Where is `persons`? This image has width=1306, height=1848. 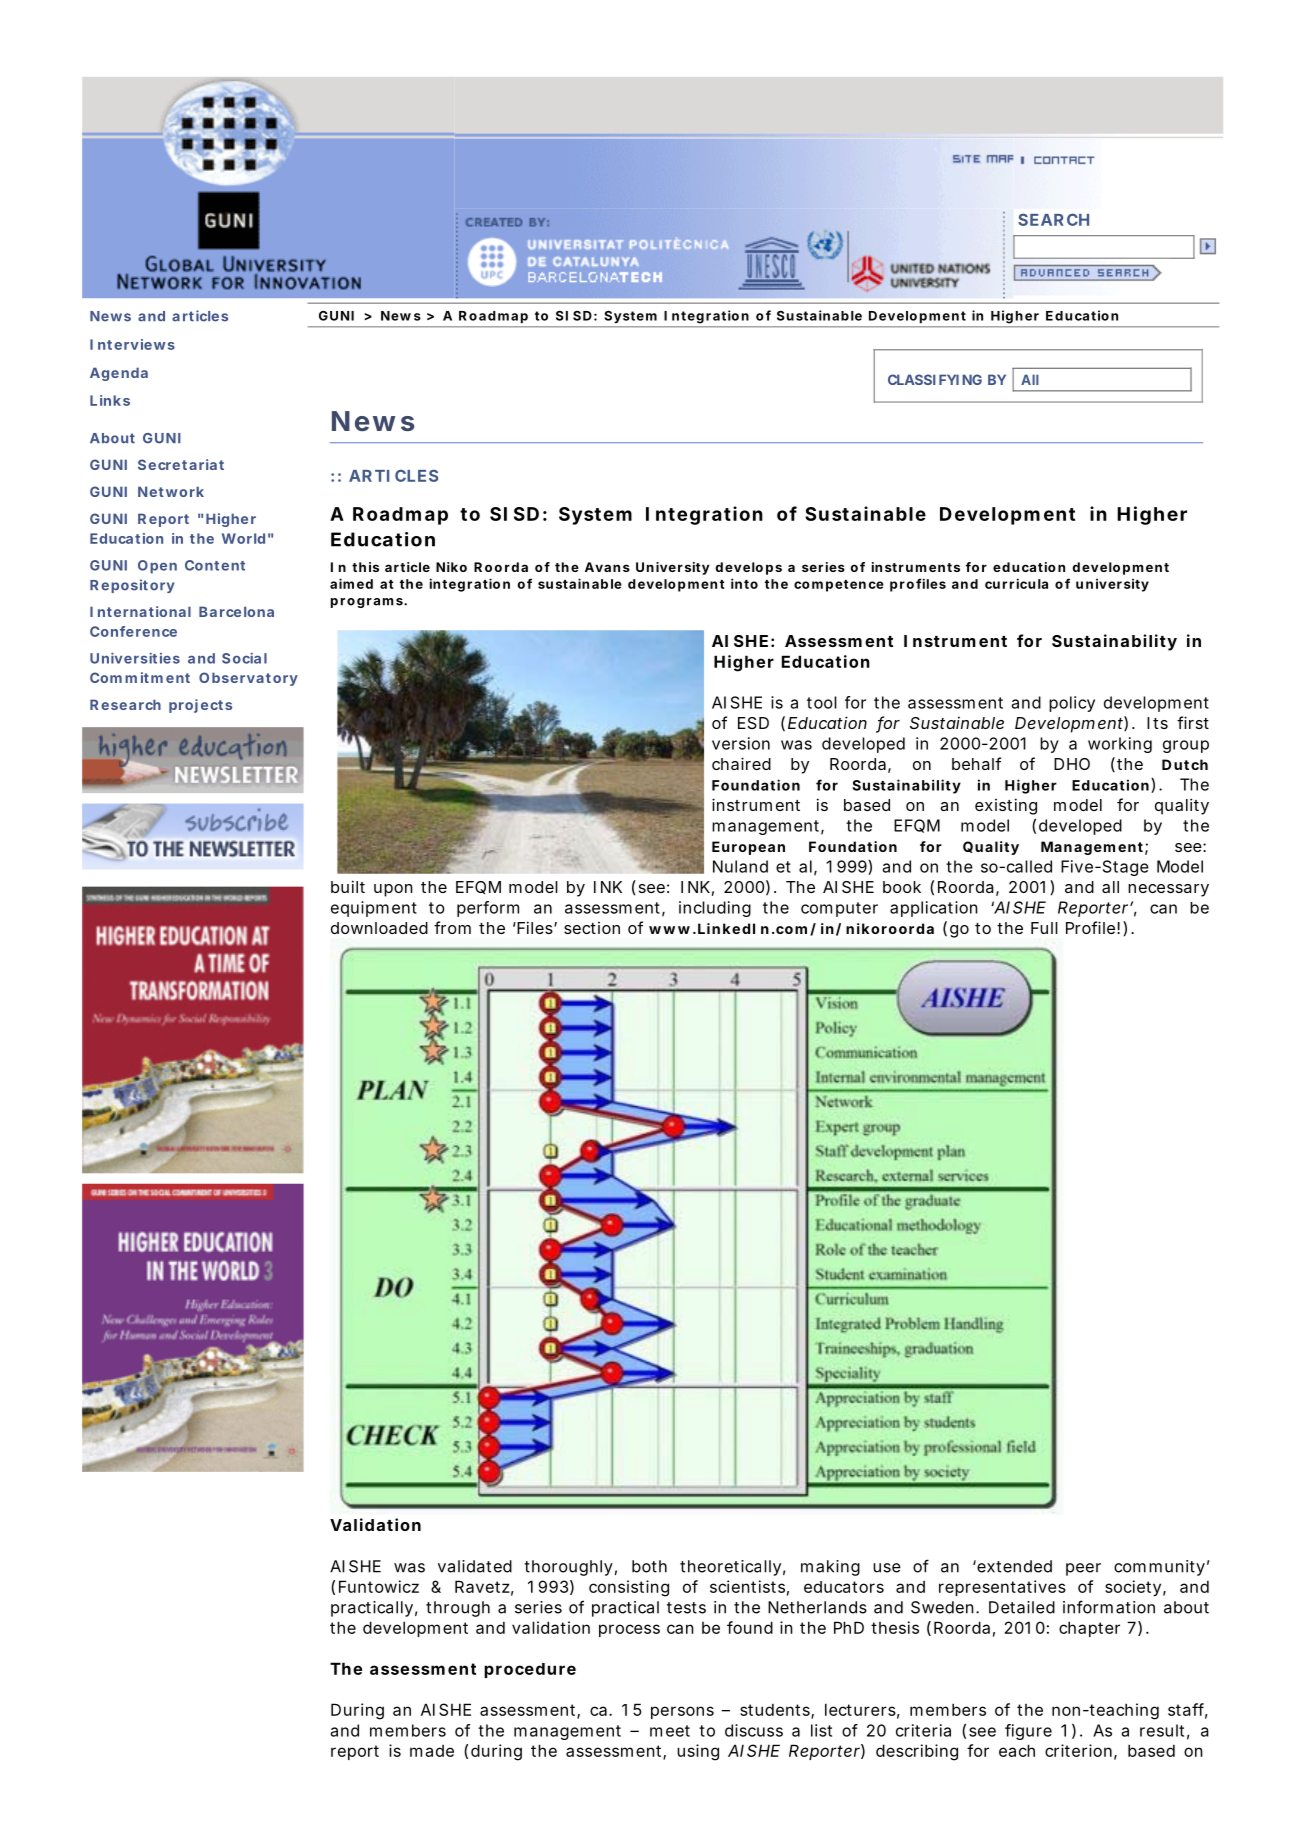
persons is located at coordinates (682, 1712).
